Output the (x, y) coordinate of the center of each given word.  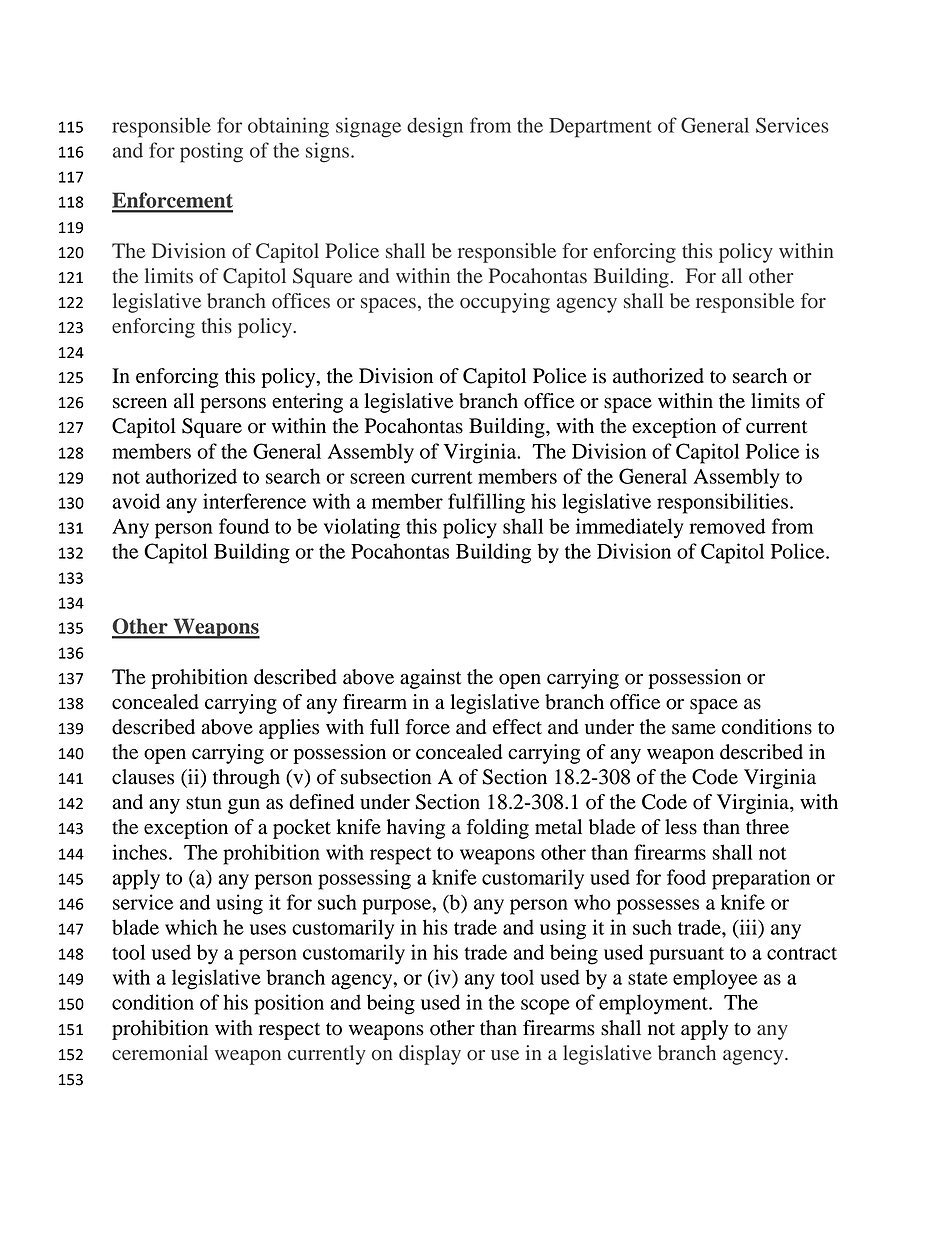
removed (727, 526)
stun (204, 803)
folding (498, 829)
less (681, 827)
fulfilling (486, 503)
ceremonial (160, 1053)
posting (211, 152)
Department (600, 128)
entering (307, 403)
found (244, 526)
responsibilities (722, 503)
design (435, 127)
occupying (505, 303)
